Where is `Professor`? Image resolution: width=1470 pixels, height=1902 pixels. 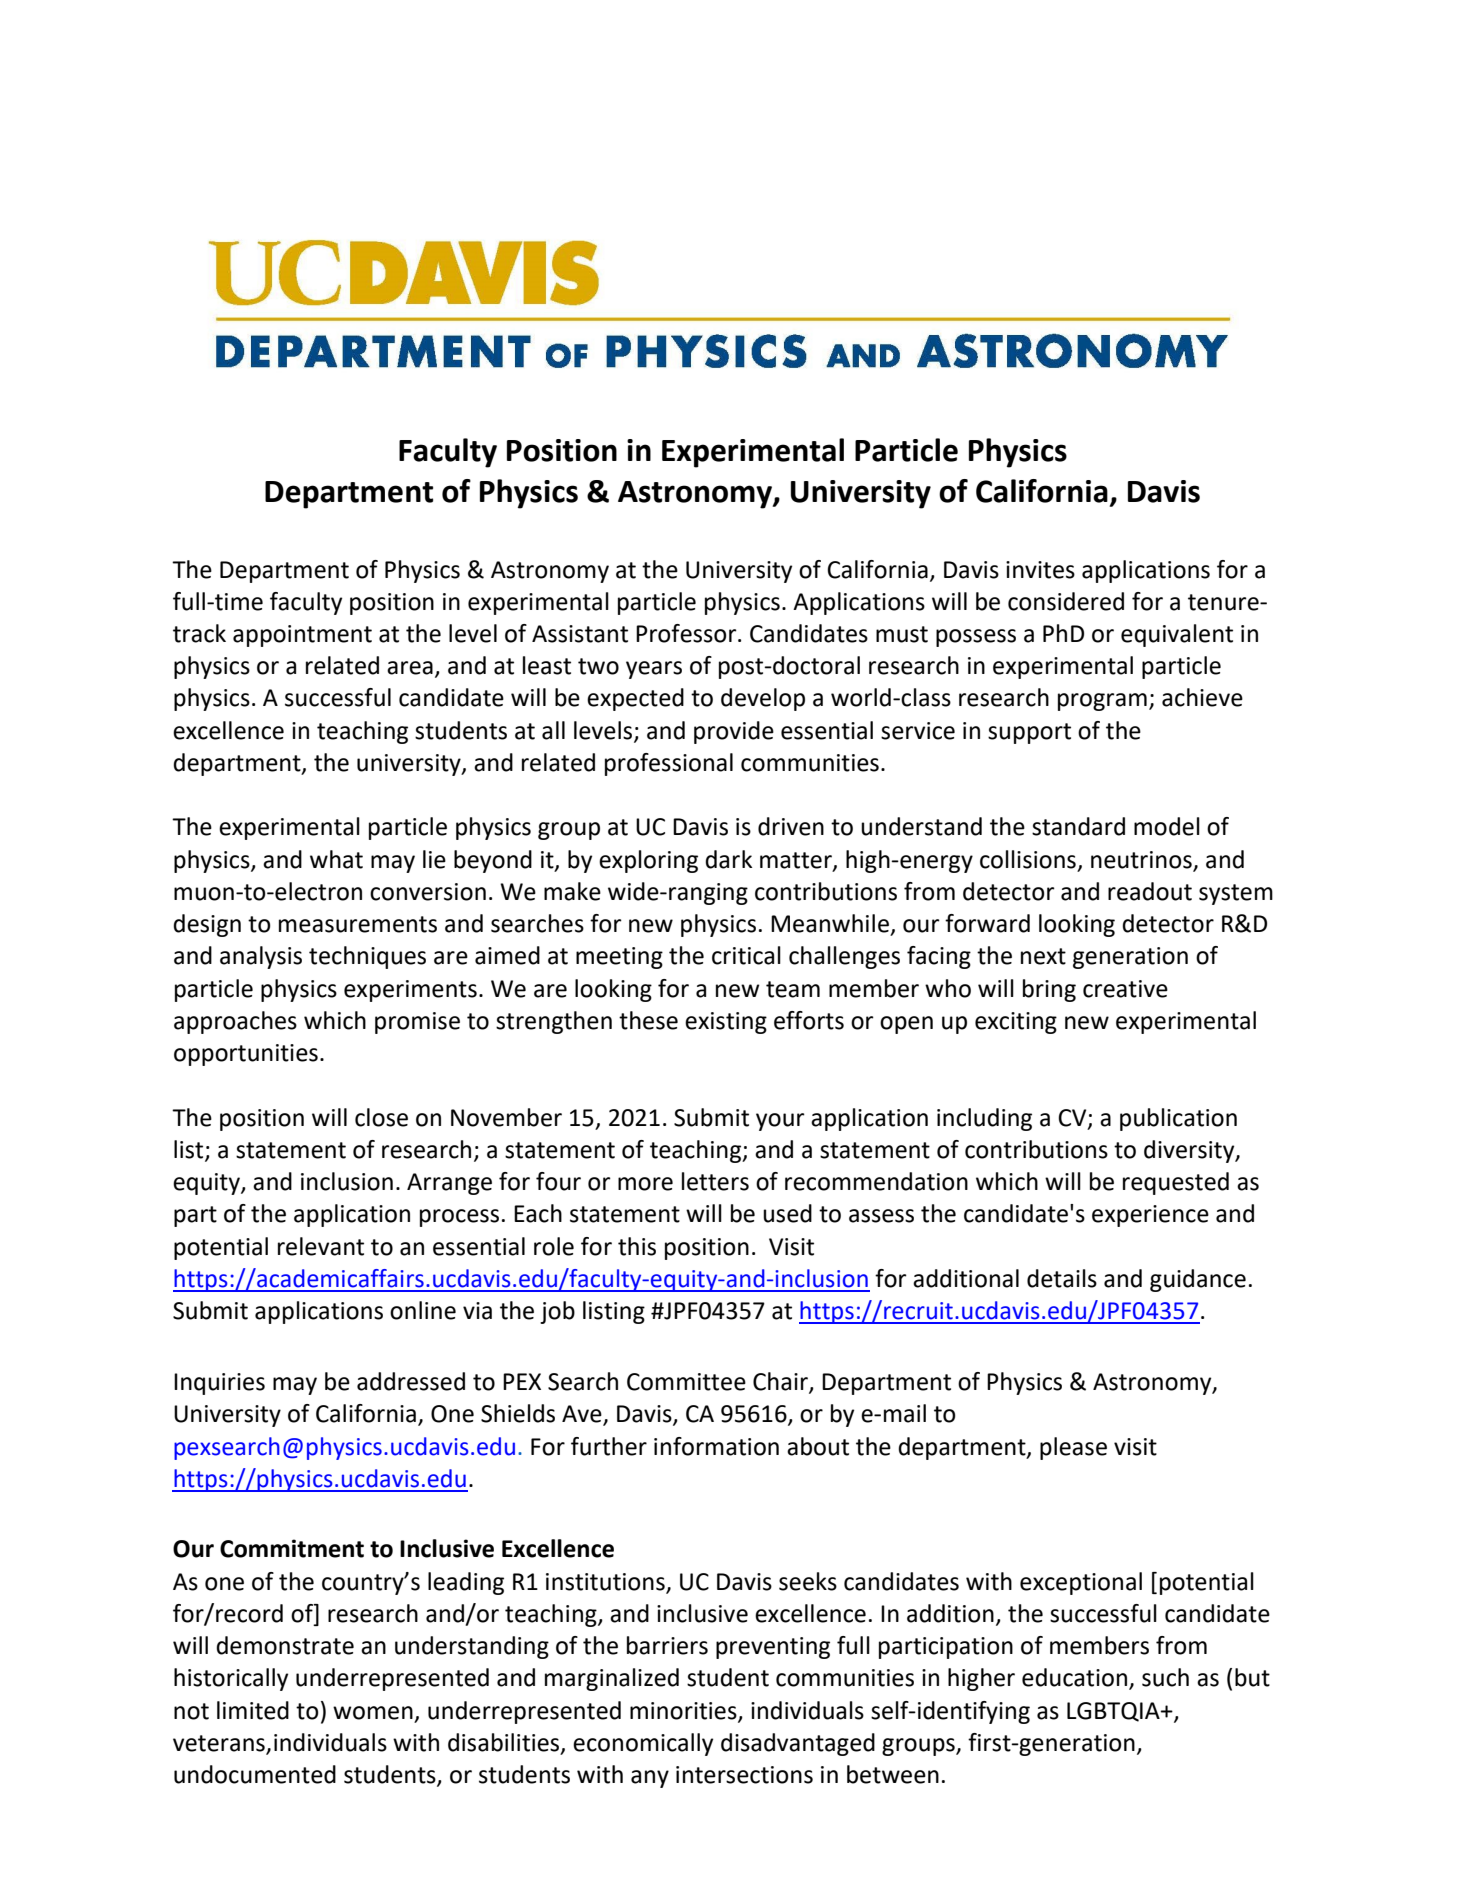
Professor is located at coordinates (687, 633).
